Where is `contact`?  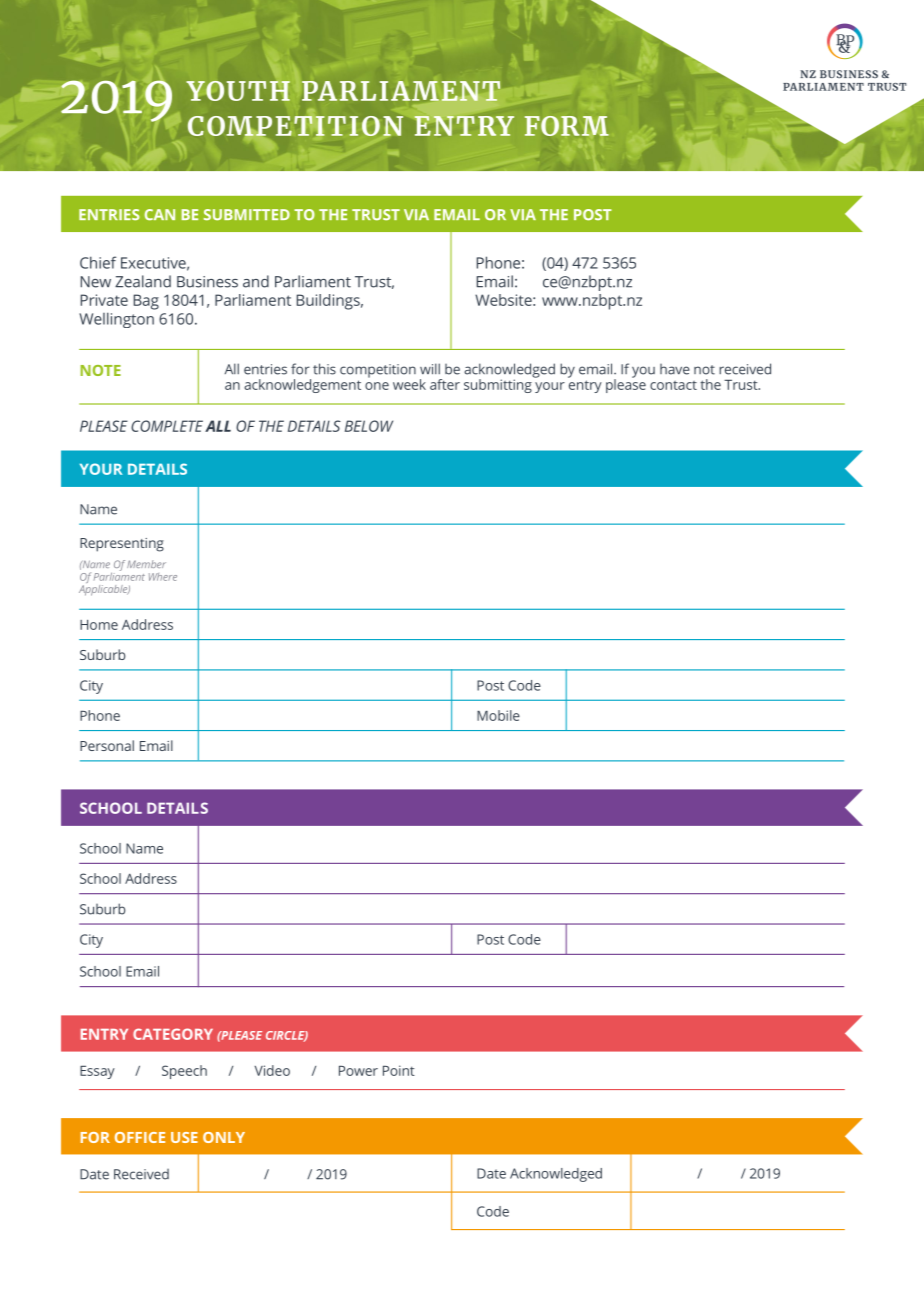
contact is located at coordinates (673, 385).
